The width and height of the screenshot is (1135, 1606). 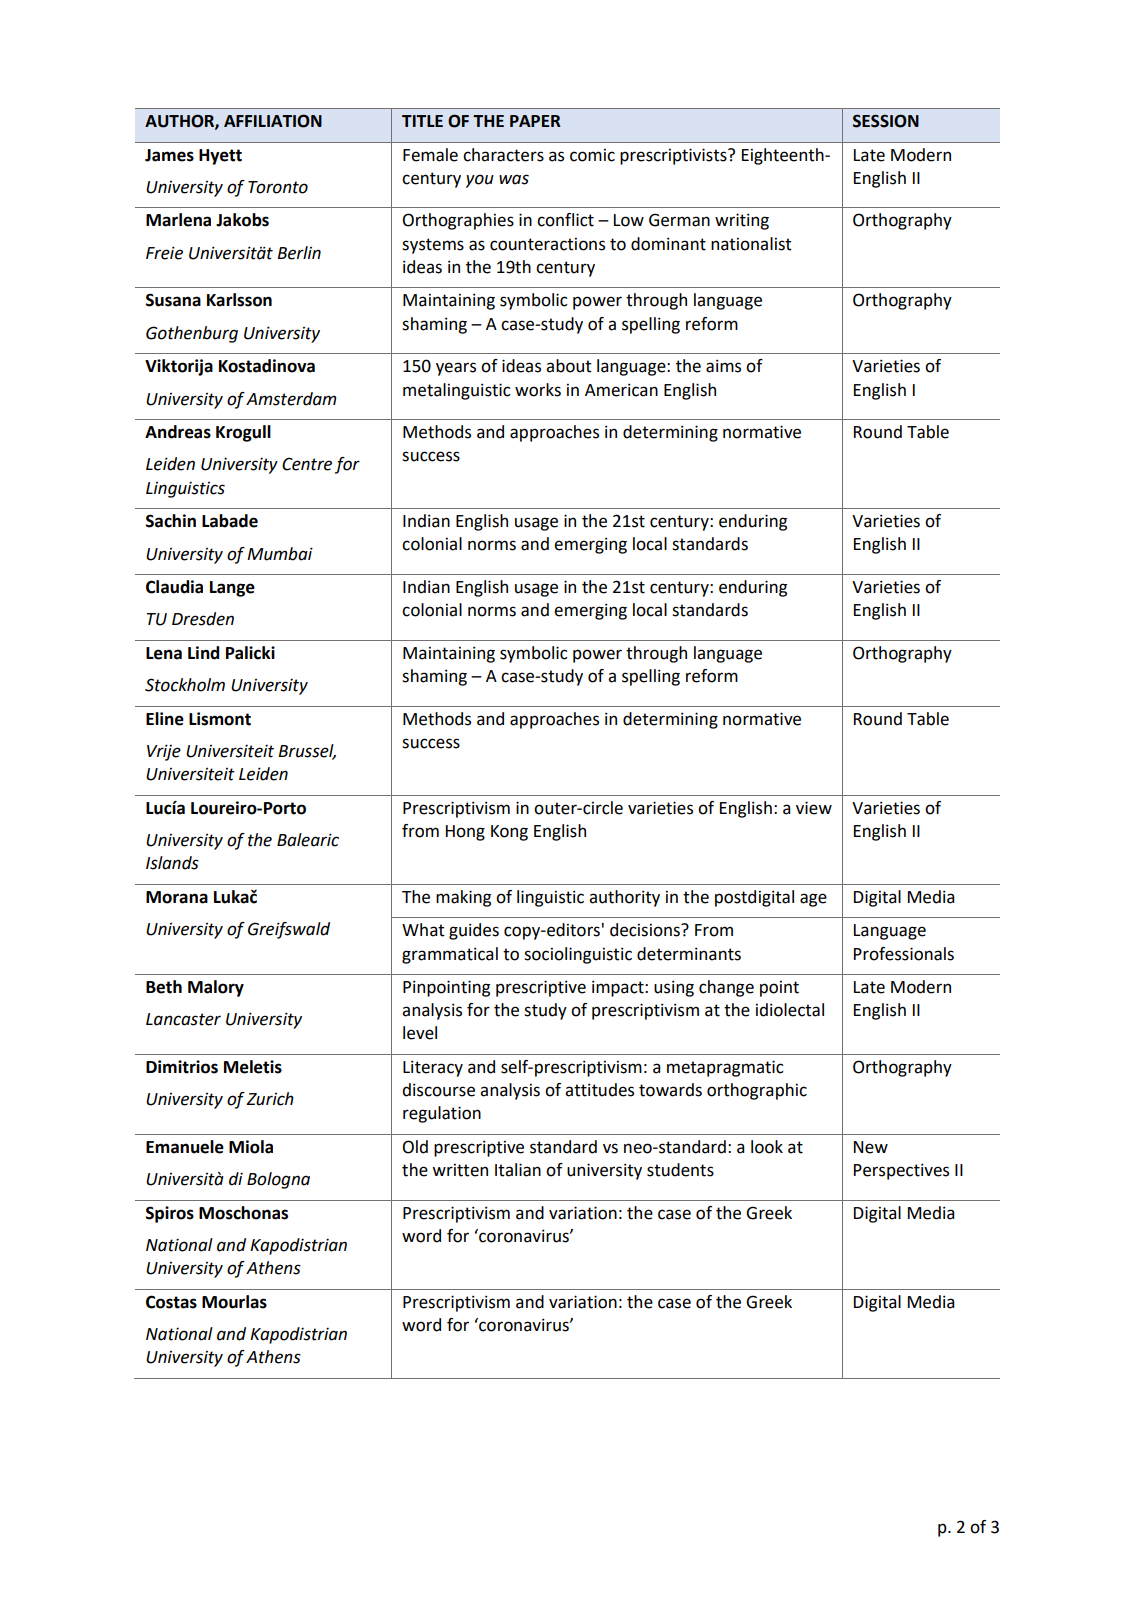 What do you see at coordinates (250, 653) in the screenshot?
I see `Palicki` at bounding box center [250, 653].
